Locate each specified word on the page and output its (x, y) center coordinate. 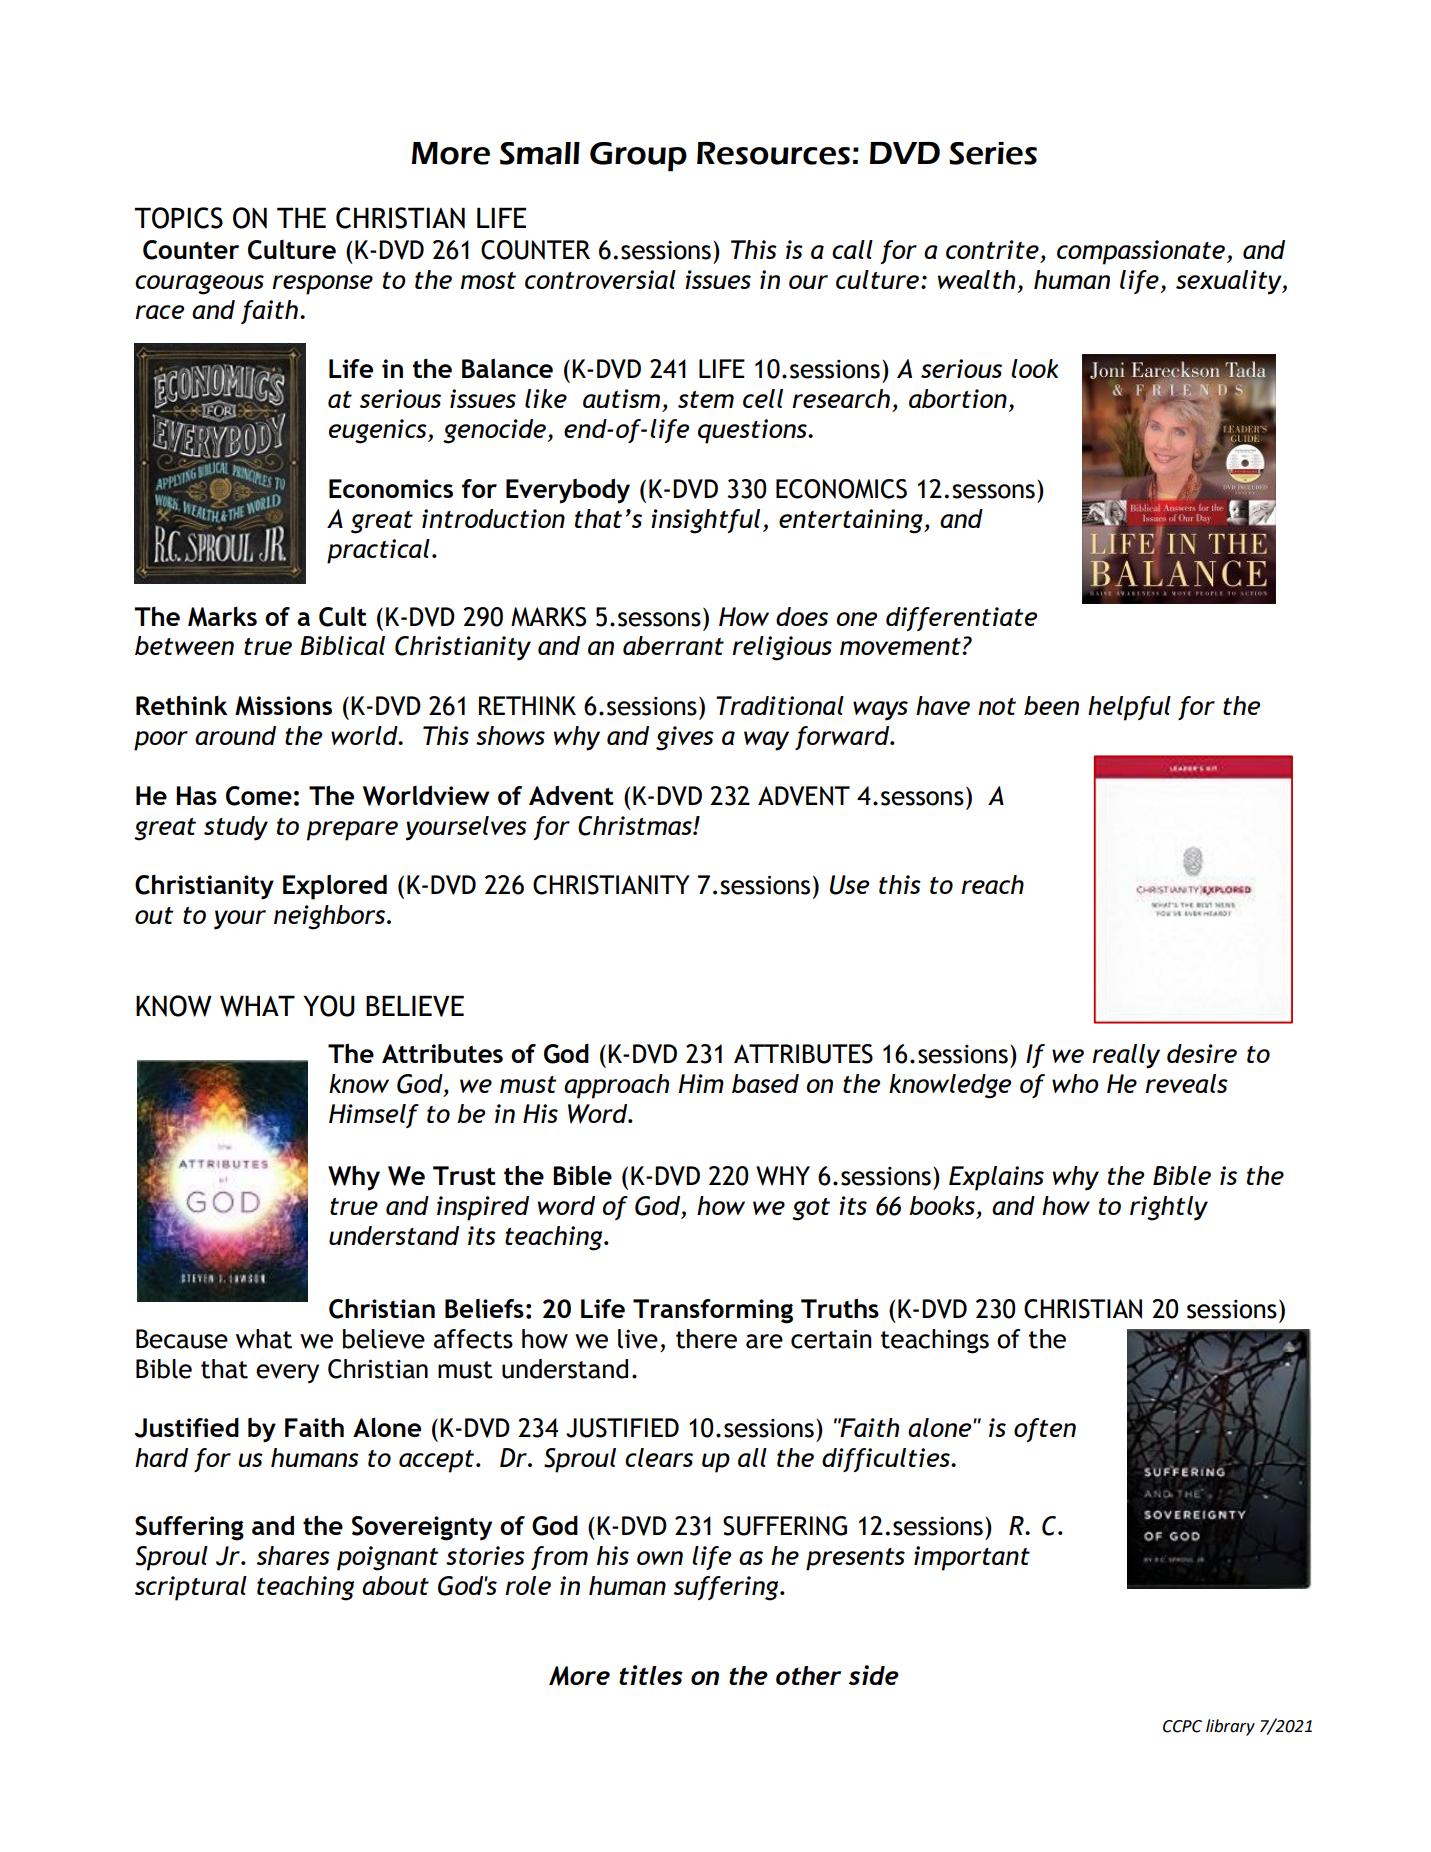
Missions (283, 706)
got (811, 1209)
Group (638, 157)
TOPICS (178, 218)
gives (685, 738)
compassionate (1141, 252)
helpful (1129, 708)
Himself (374, 1116)
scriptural (191, 1588)
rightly (1169, 1208)
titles (651, 1675)
